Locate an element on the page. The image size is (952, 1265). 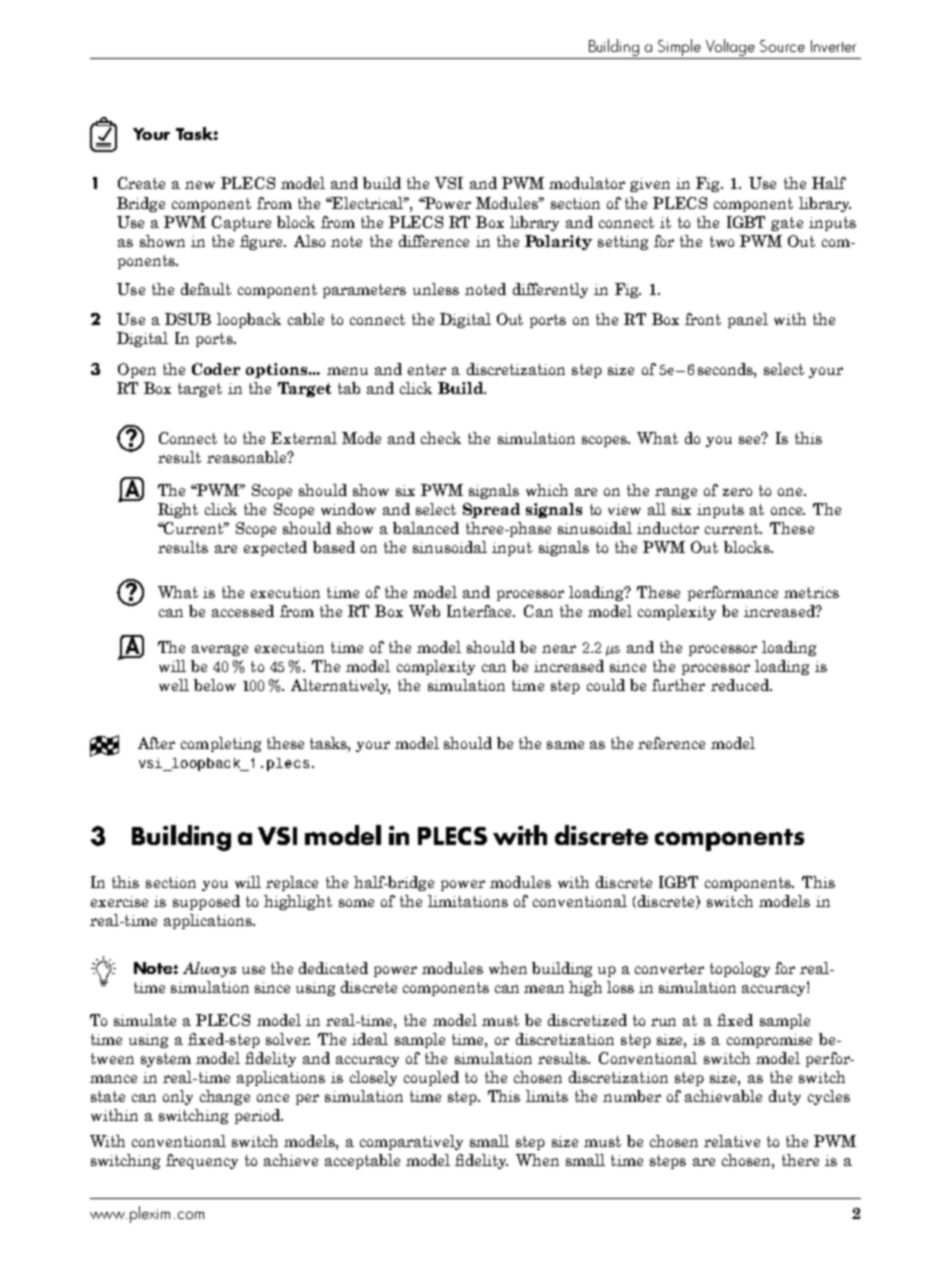
Coder is located at coordinates (216, 369).
